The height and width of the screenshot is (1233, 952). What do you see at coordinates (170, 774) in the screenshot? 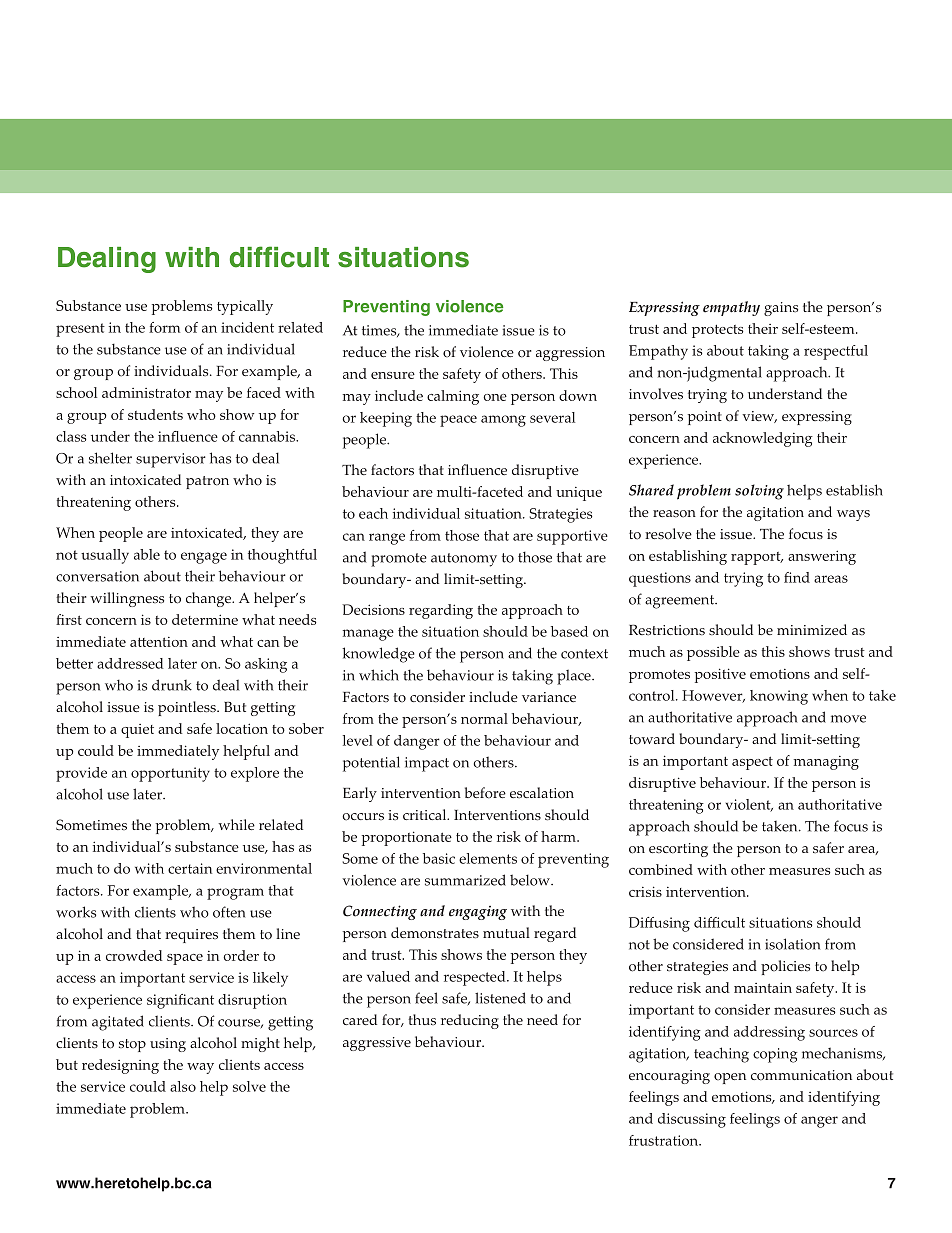
I see `opportunity` at bounding box center [170, 774].
